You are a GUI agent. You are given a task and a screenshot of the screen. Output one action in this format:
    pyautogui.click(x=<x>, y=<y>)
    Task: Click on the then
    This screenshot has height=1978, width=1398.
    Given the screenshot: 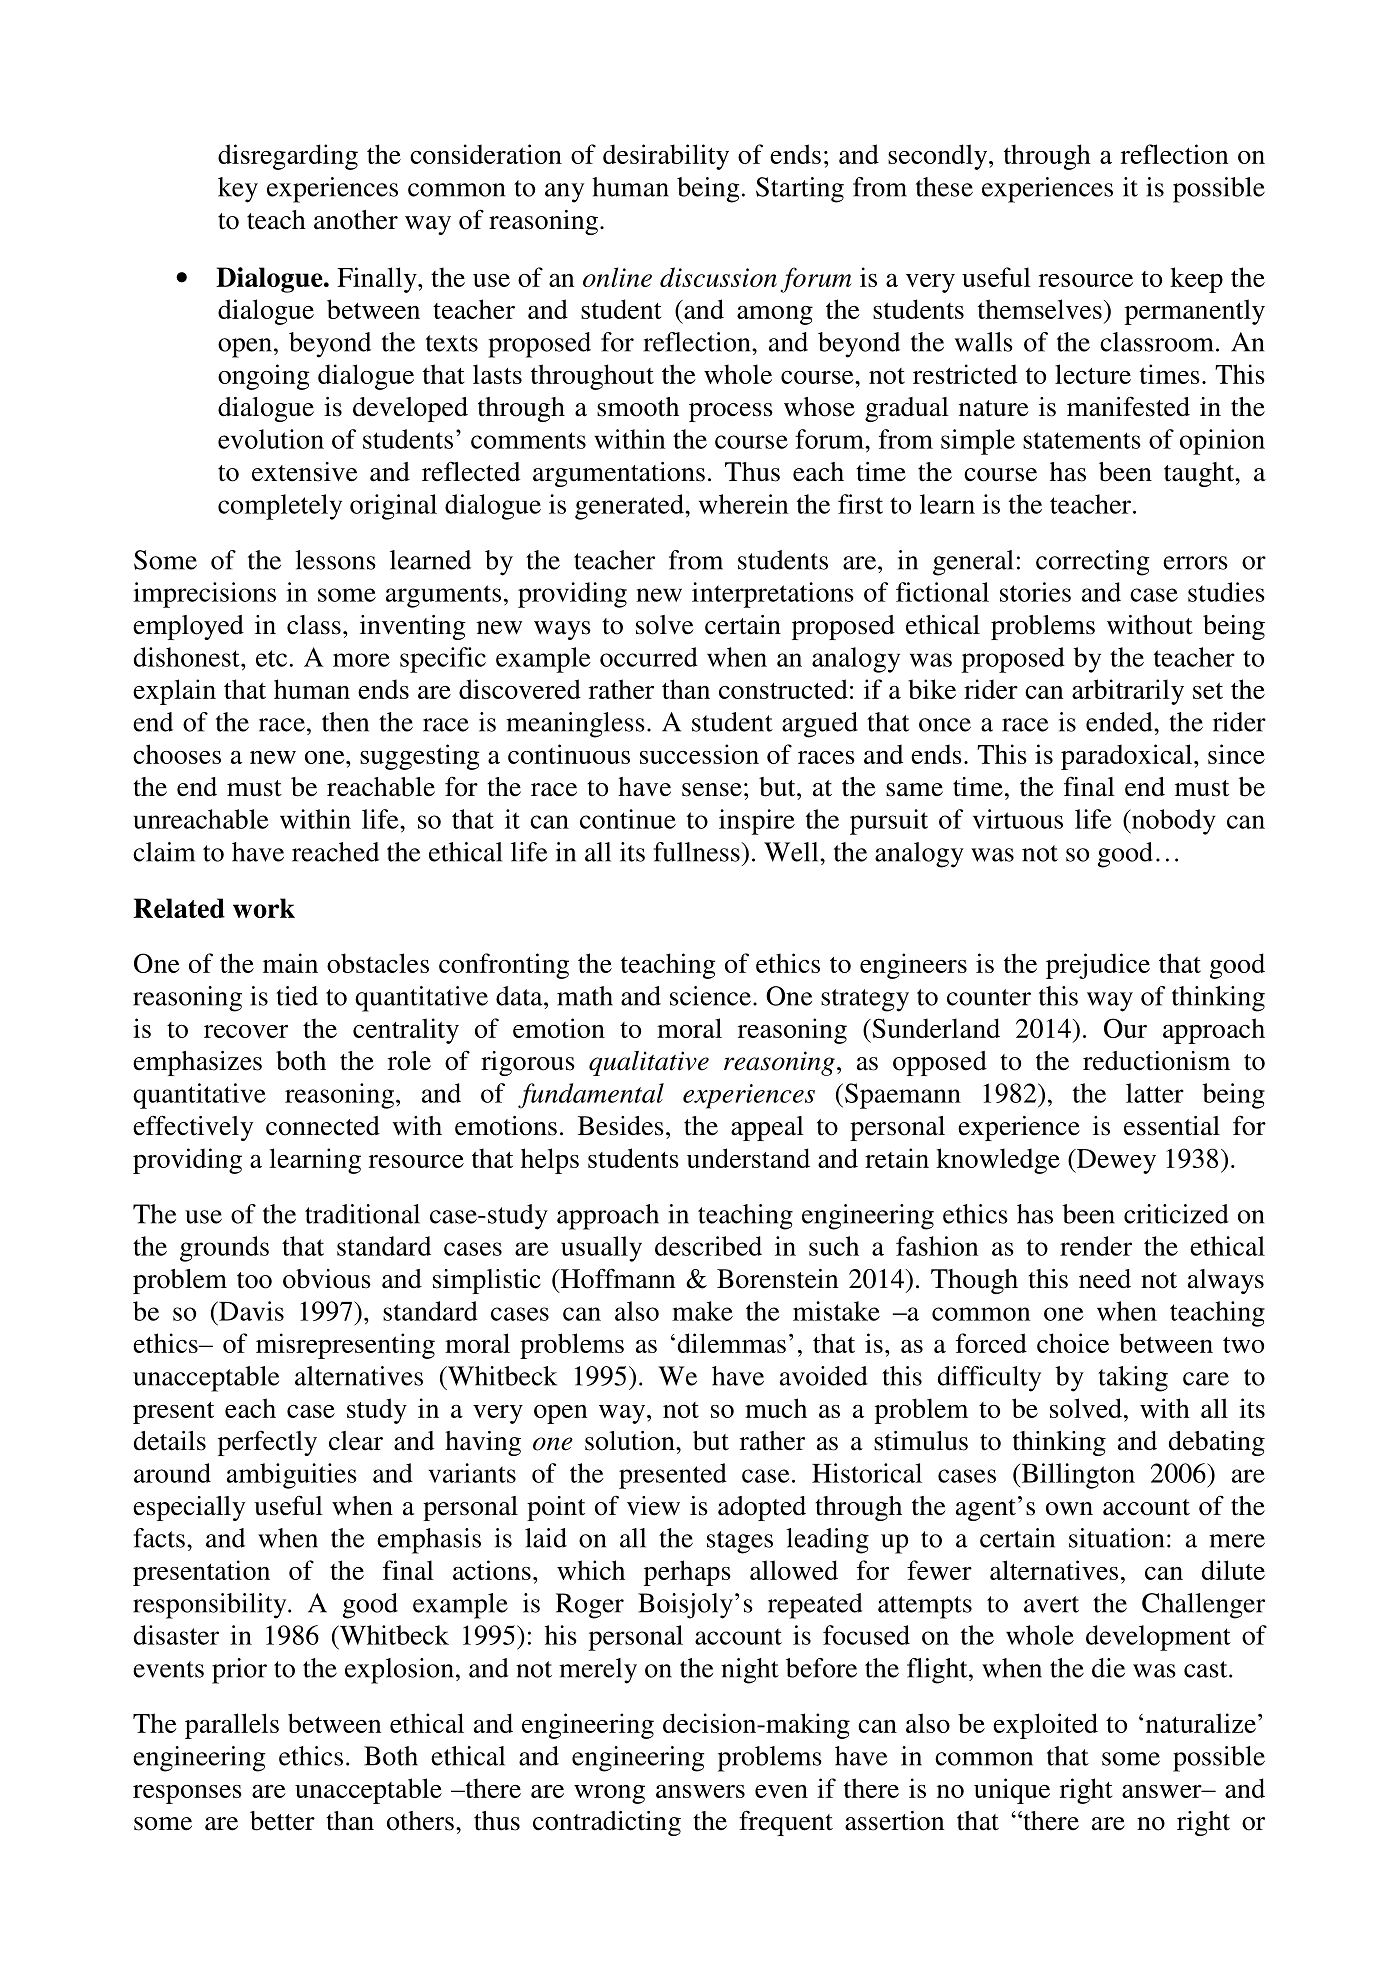 What is the action you would take?
    pyautogui.click(x=345, y=722)
